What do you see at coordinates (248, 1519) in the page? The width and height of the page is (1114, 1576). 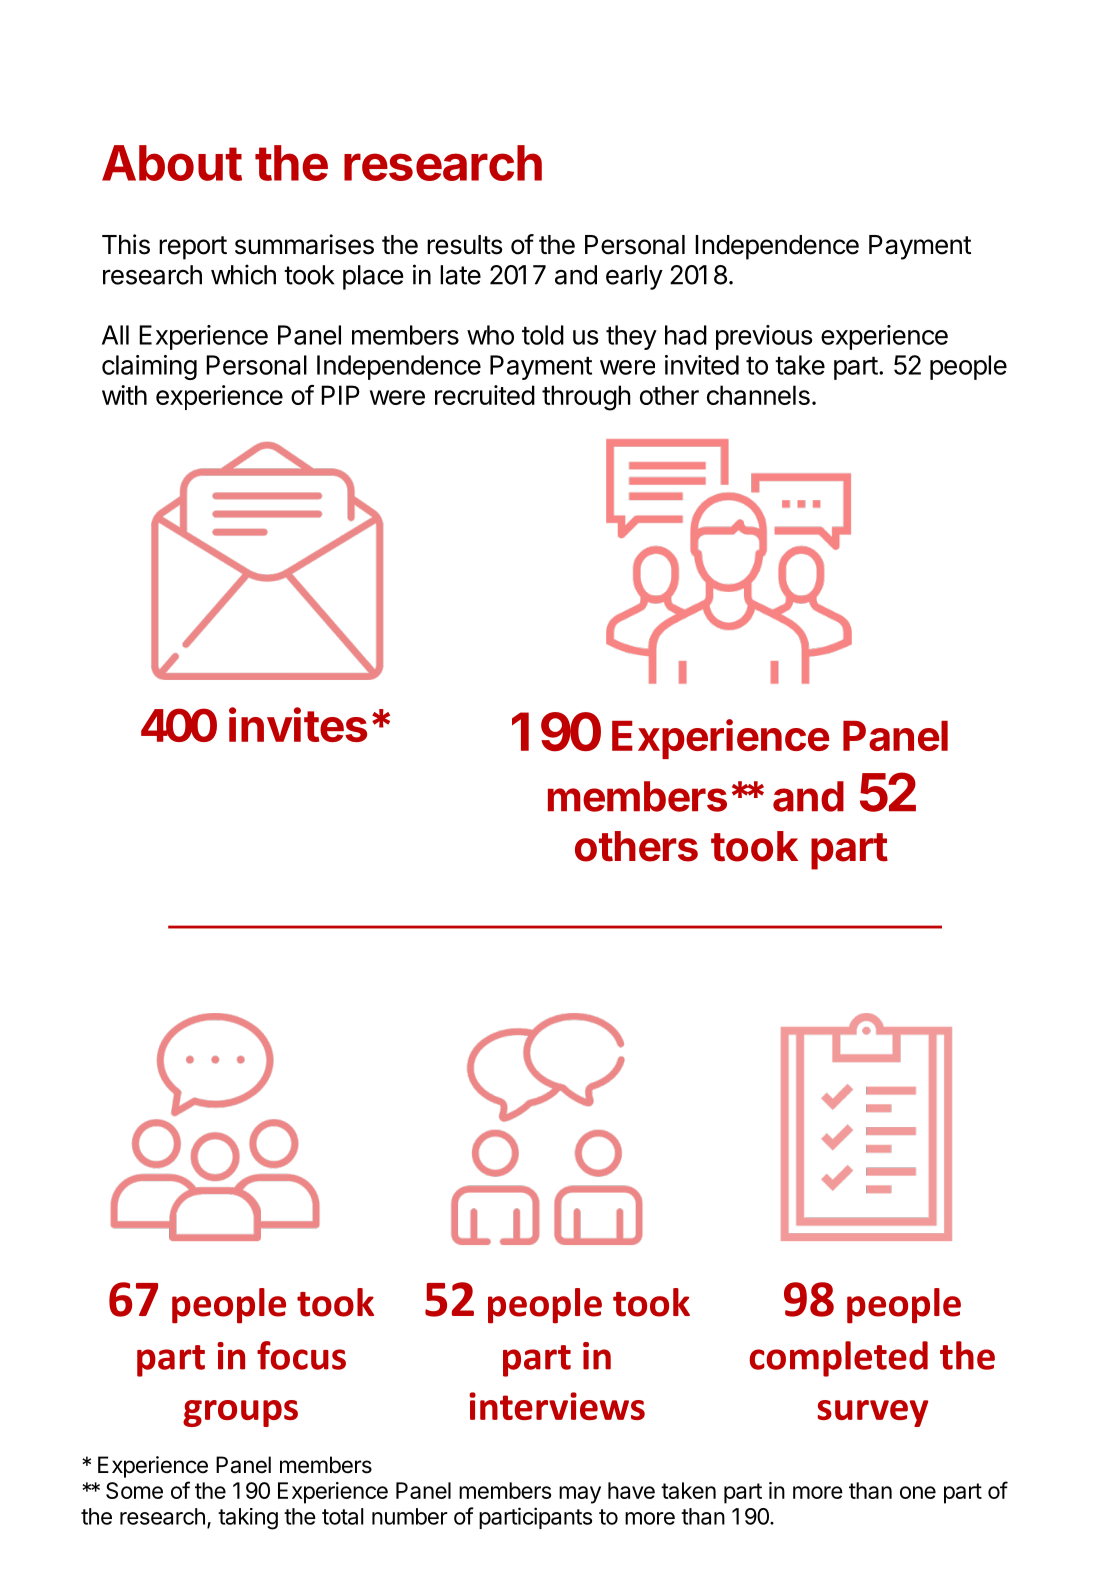 I see `taking` at bounding box center [248, 1519].
